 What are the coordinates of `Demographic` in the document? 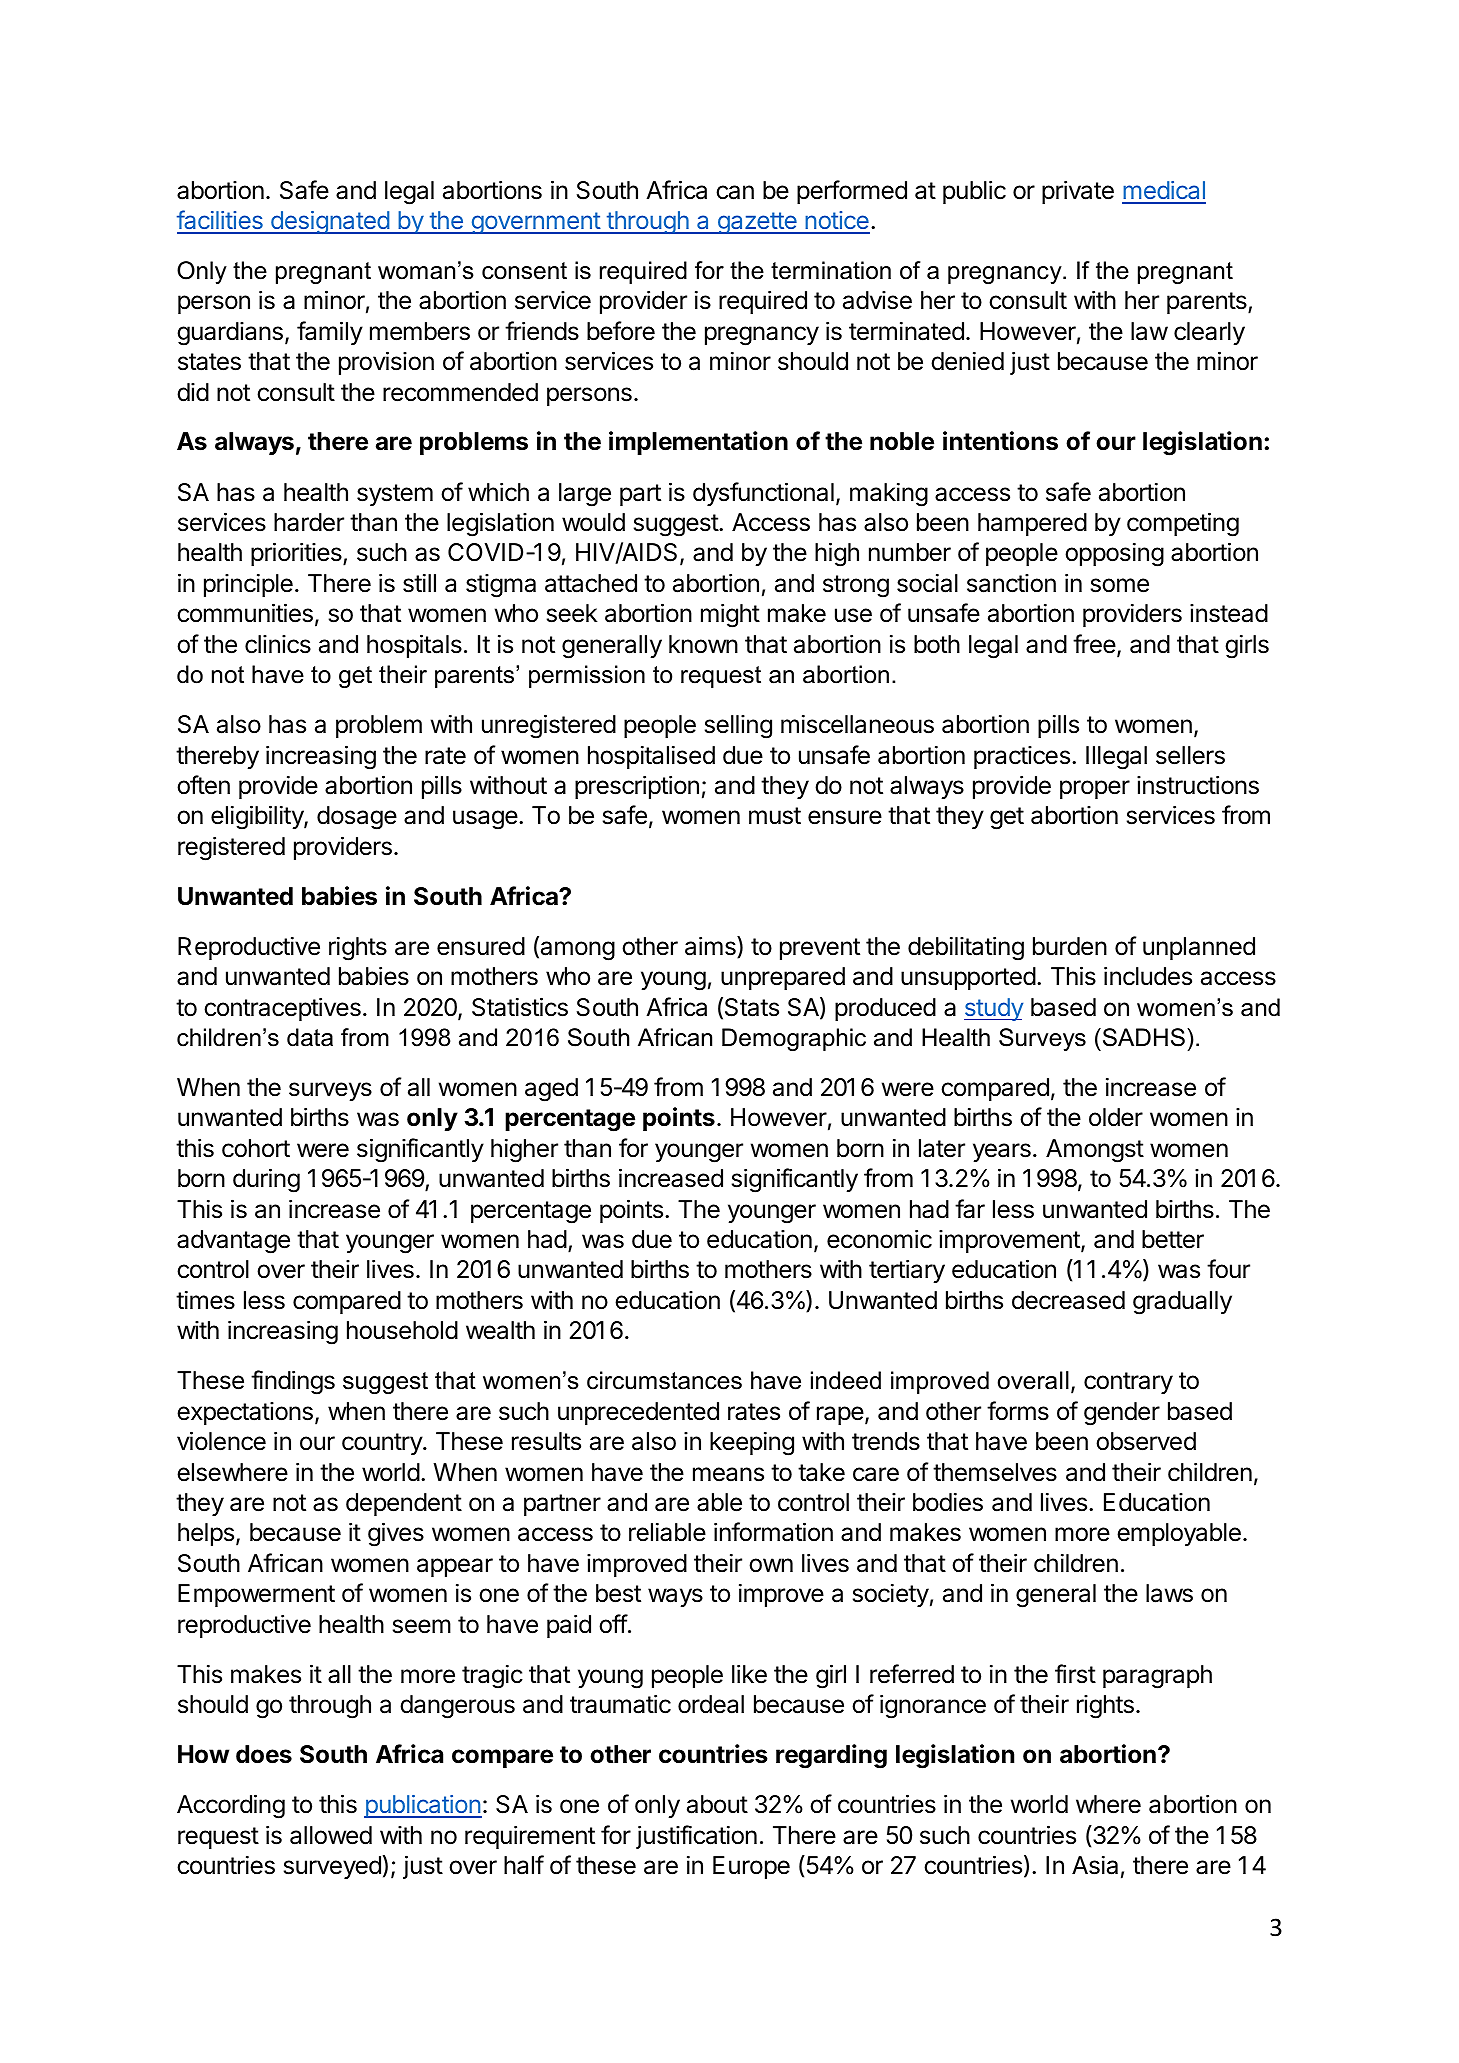 It's located at (794, 1039).
